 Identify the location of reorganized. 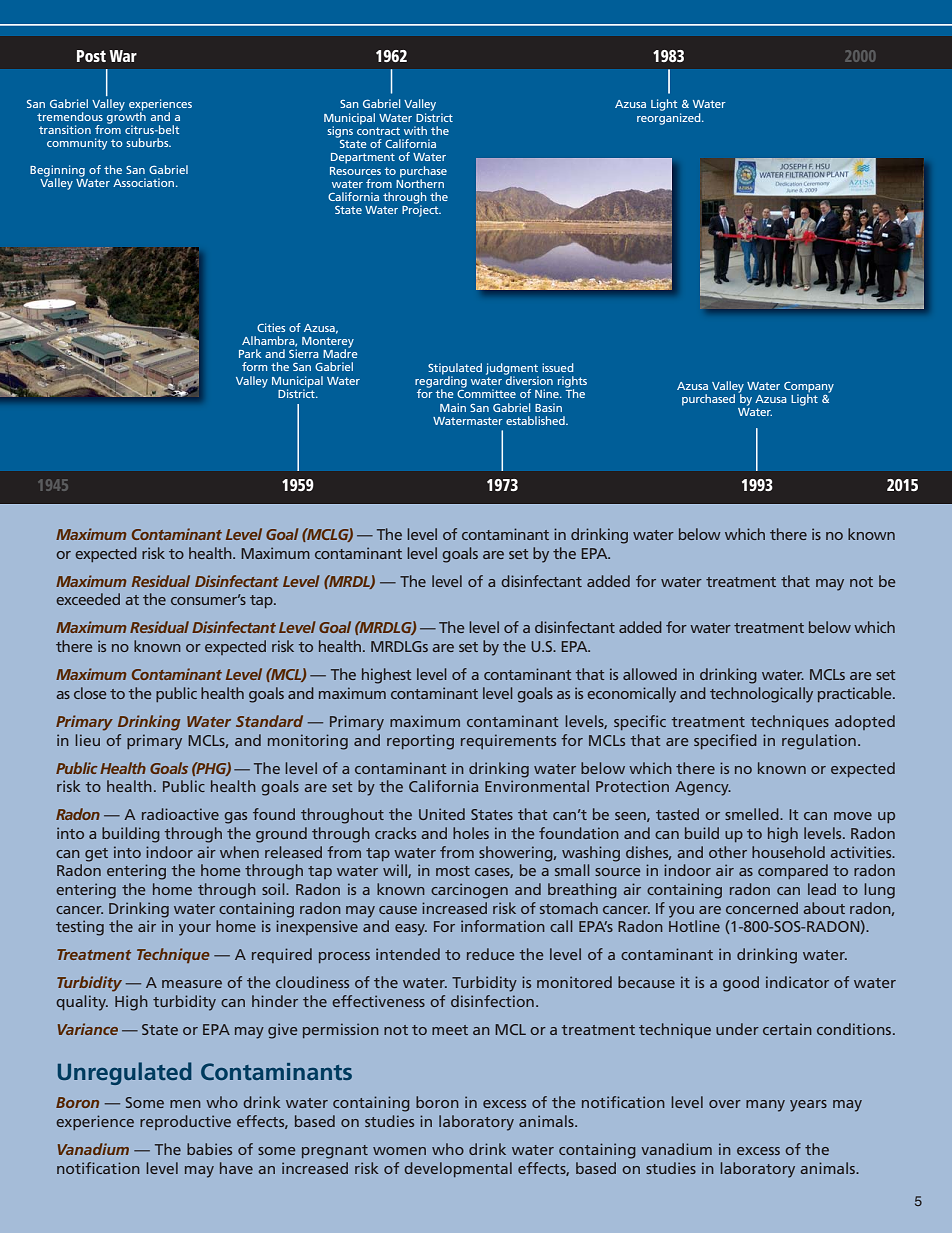
(670, 117).
